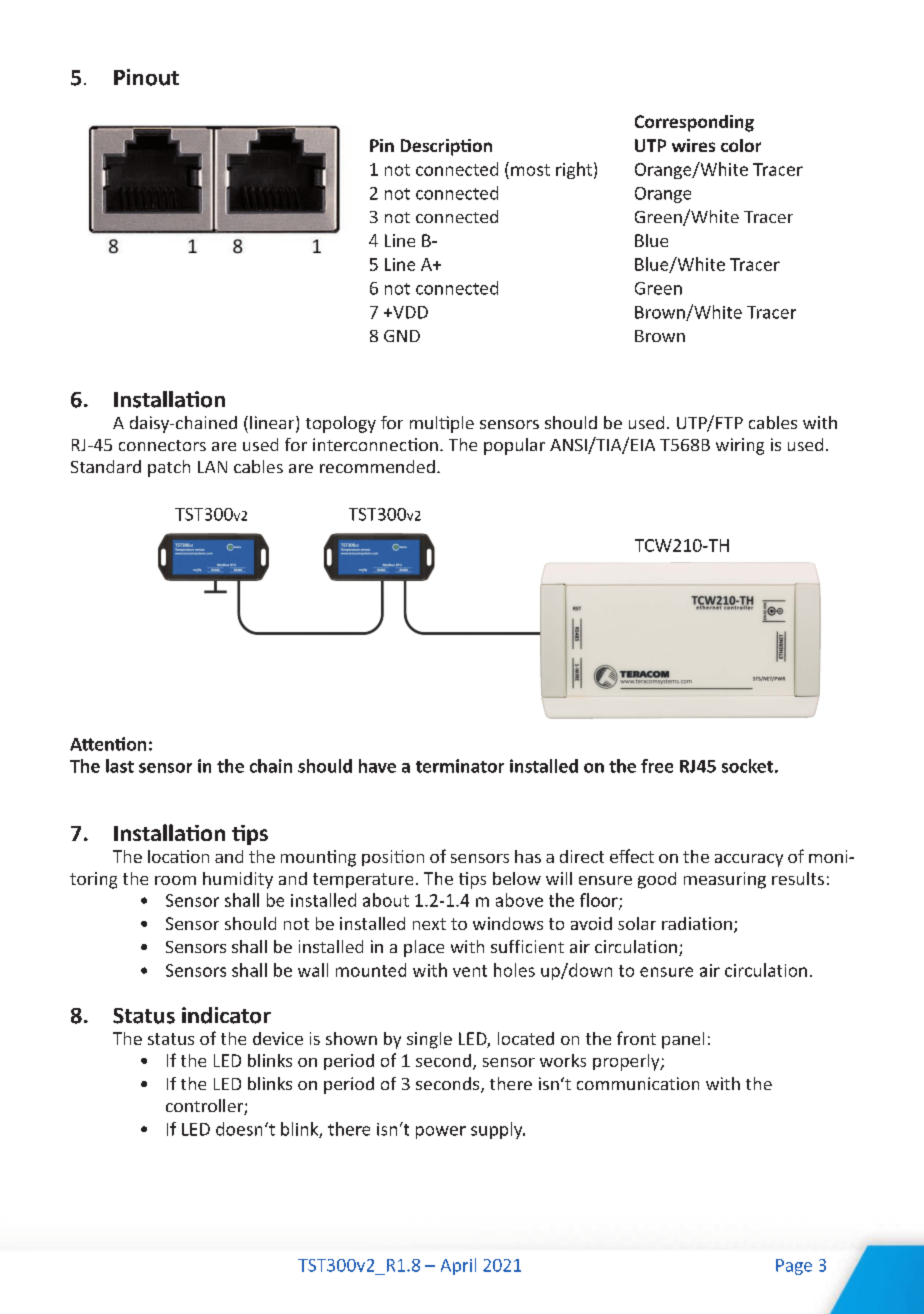 This document has width=924, height=1314. Describe the element at coordinates (278, 1038) in the document. I see `device` at that location.
